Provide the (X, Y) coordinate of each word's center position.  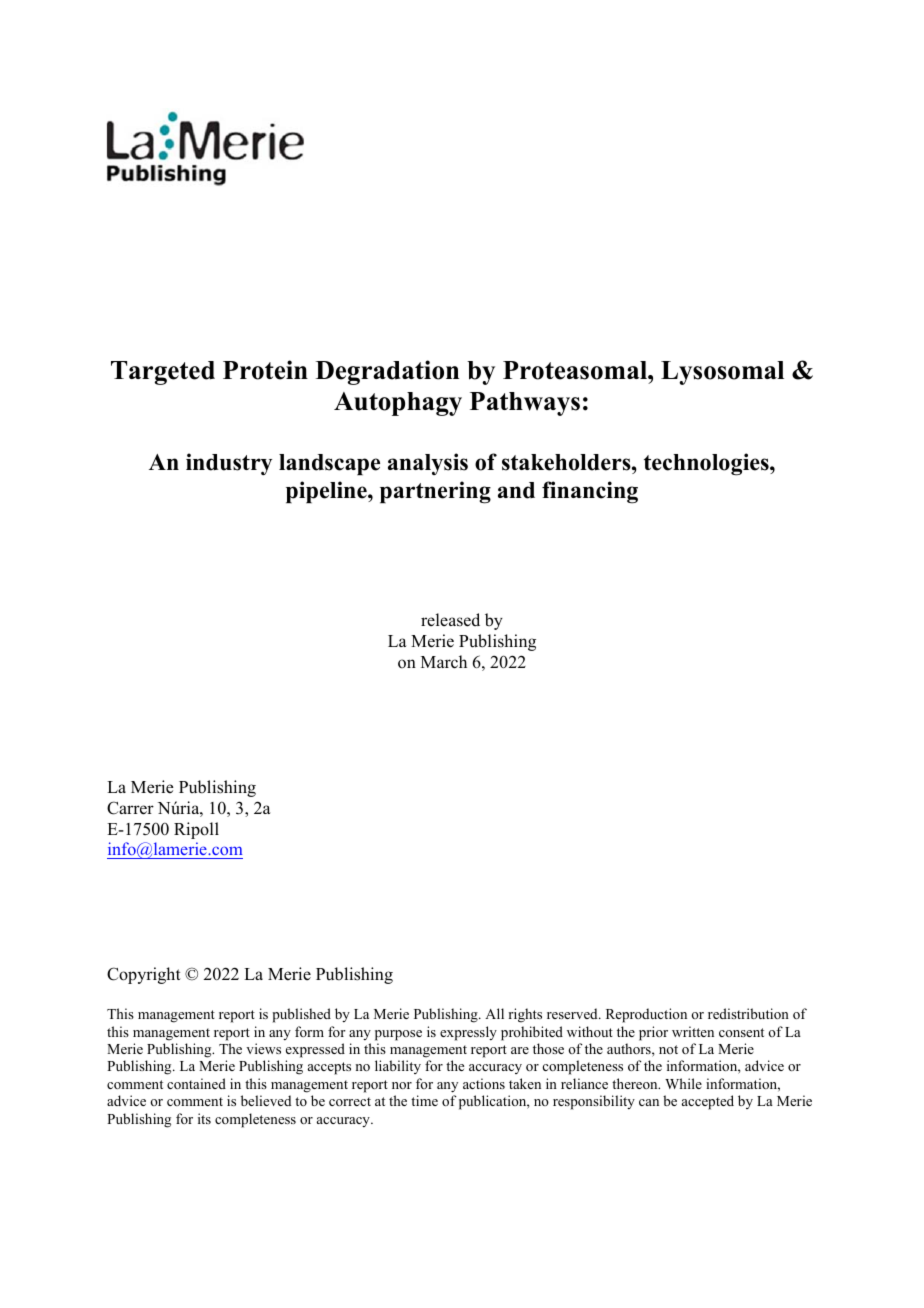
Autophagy (398, 404)
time (424, 1100)
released (450, 620)
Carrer (130, 808)
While (683, 1083)
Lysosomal (722, 373)
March (444, 662)
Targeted (163, 373)
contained (196, 1083)
